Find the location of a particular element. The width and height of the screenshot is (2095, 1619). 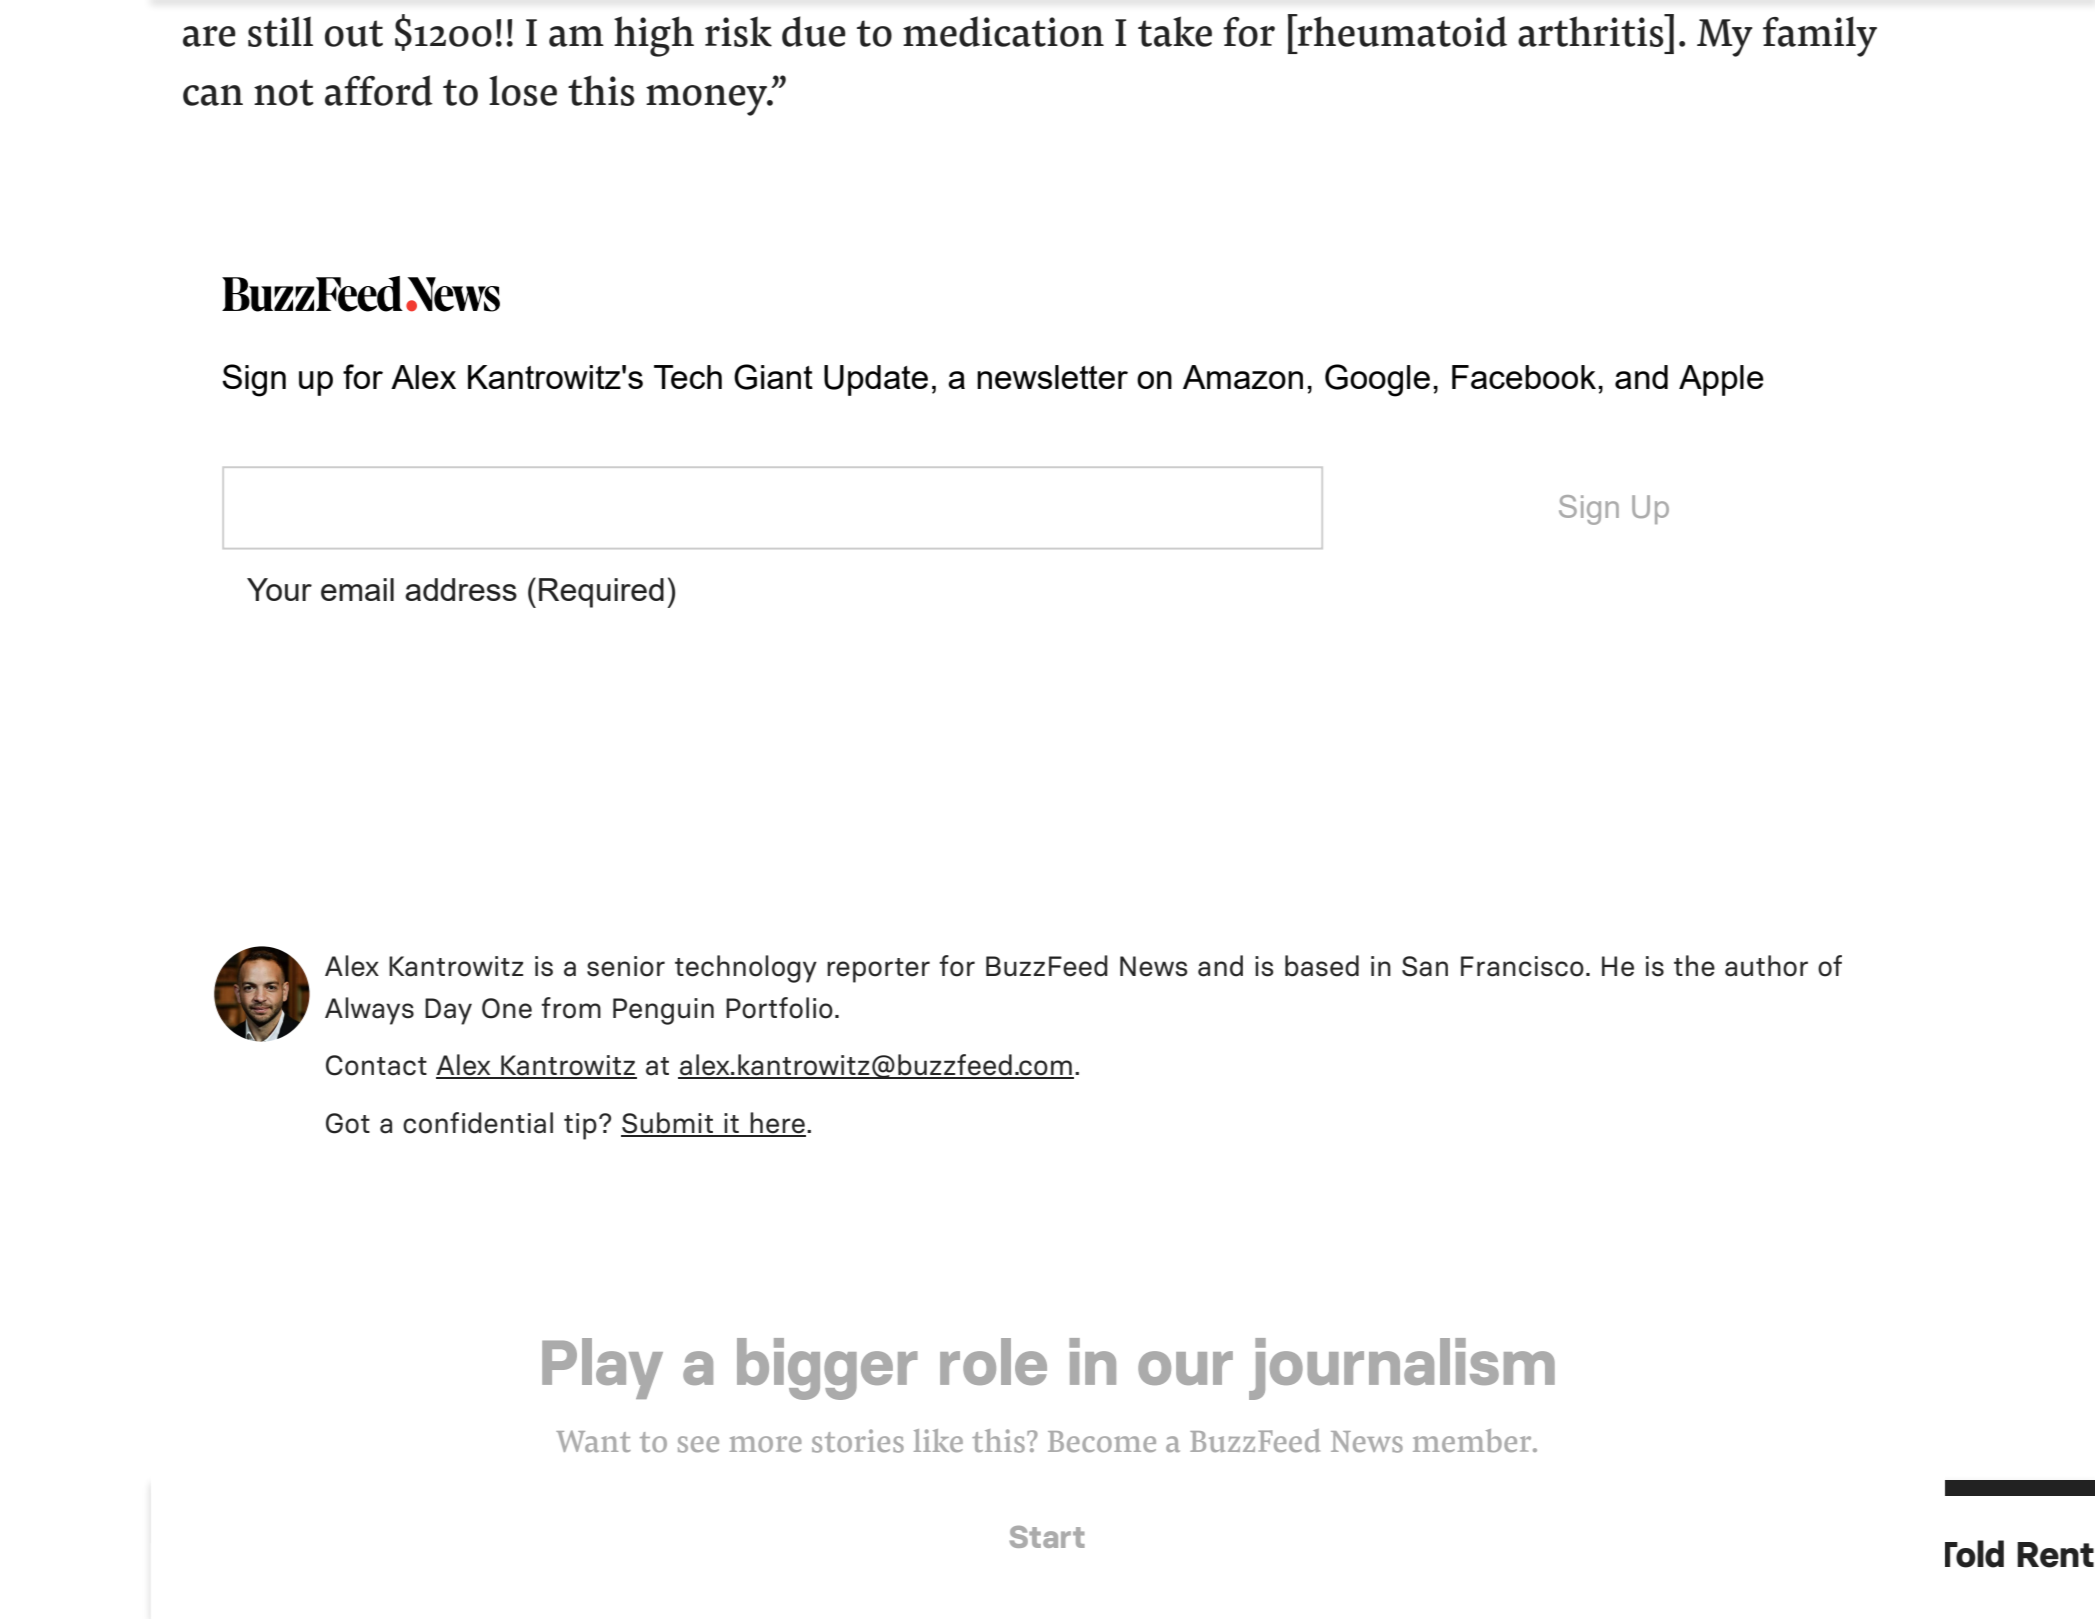

take is located at coordinates (1175, 31).
